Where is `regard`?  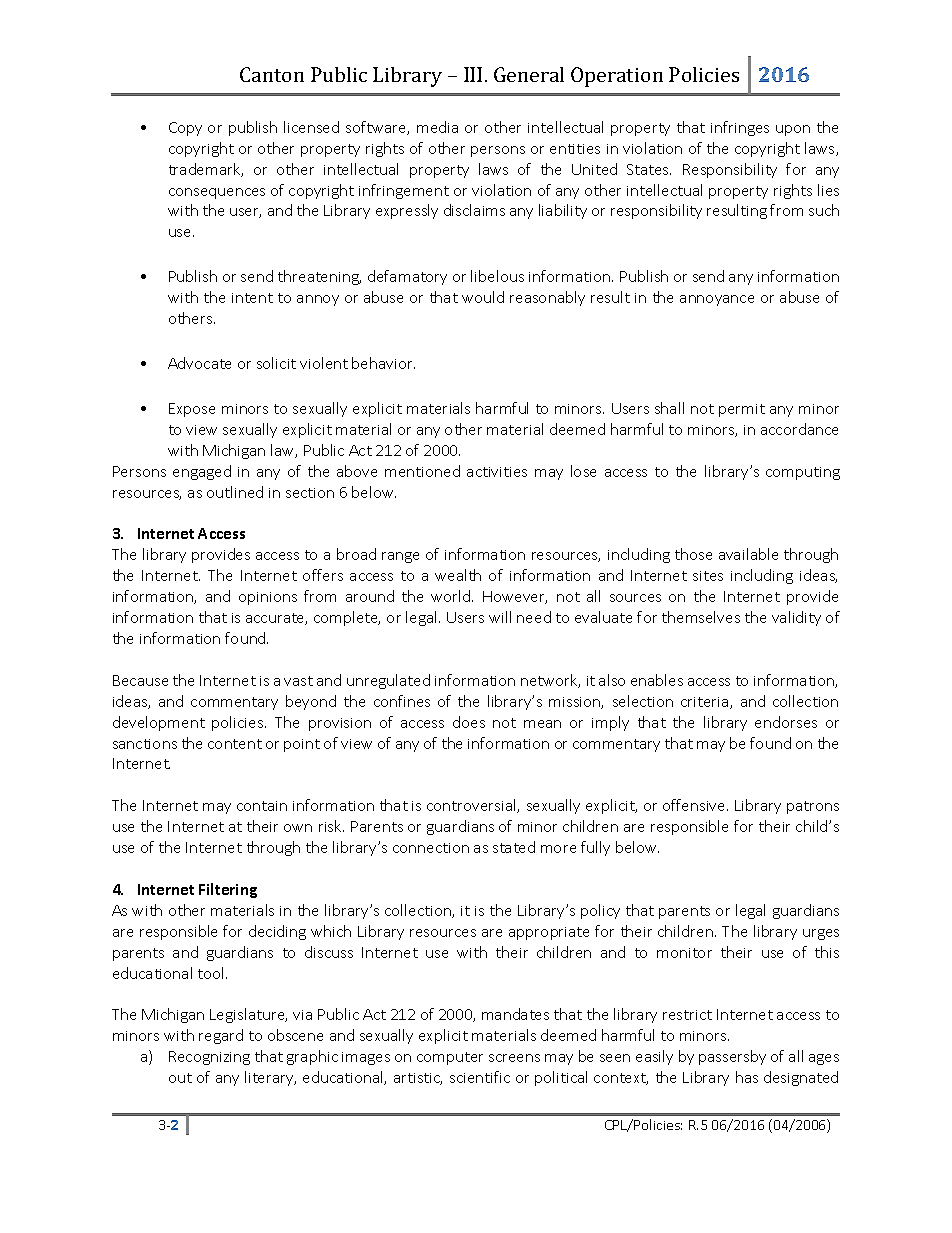
regard is located at coordinates (221, 1036).
